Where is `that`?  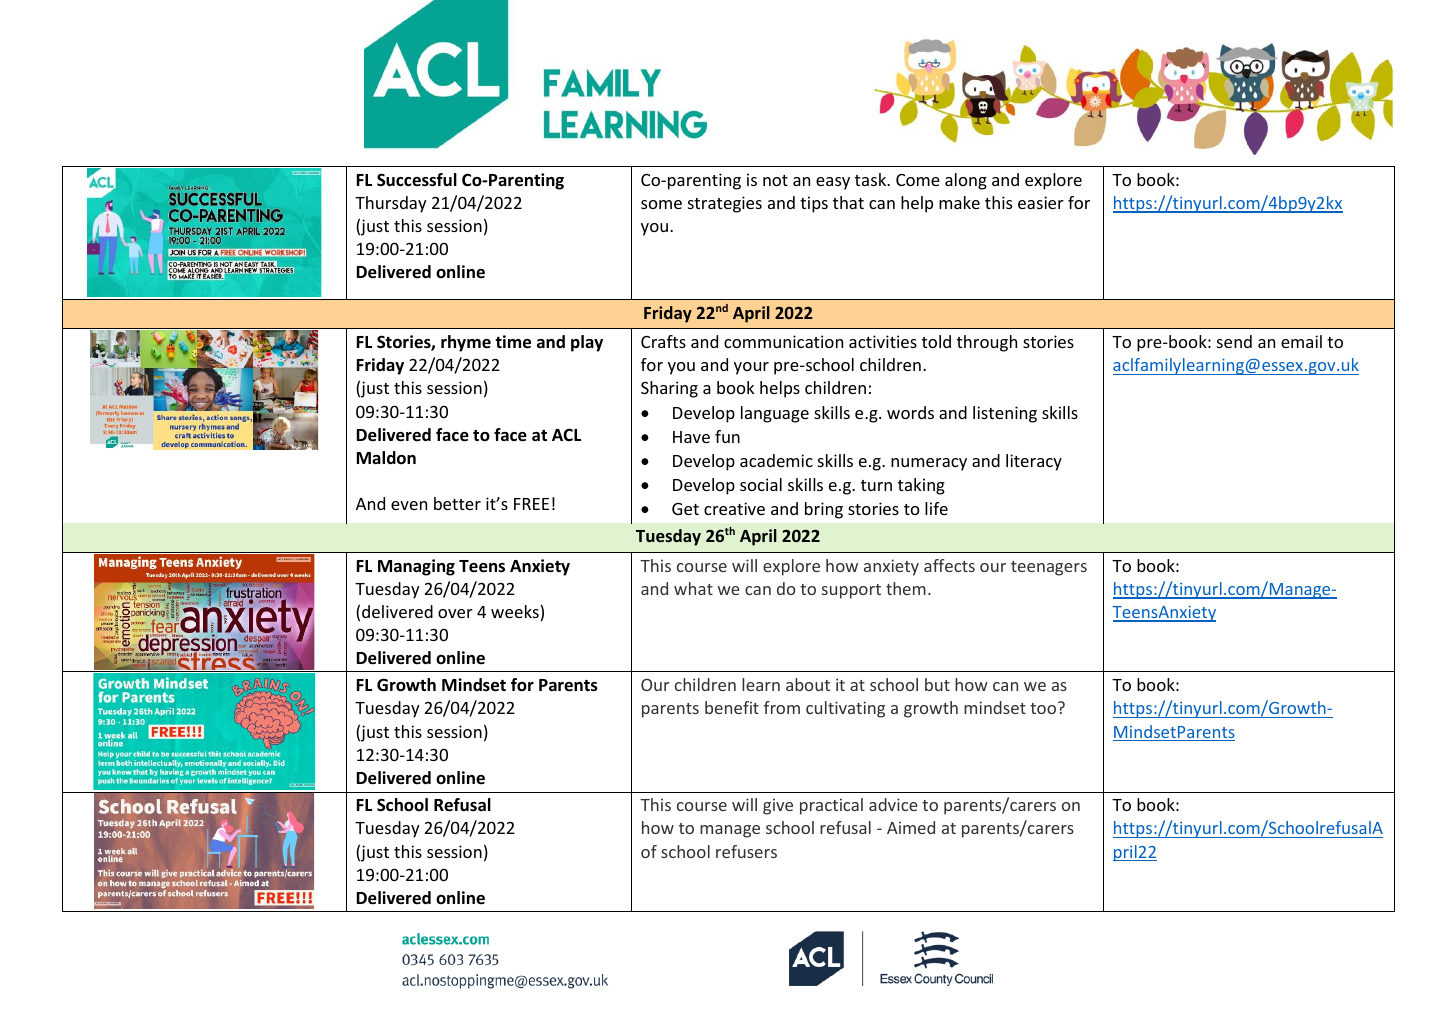 that is located at coordinates (848, 202).
